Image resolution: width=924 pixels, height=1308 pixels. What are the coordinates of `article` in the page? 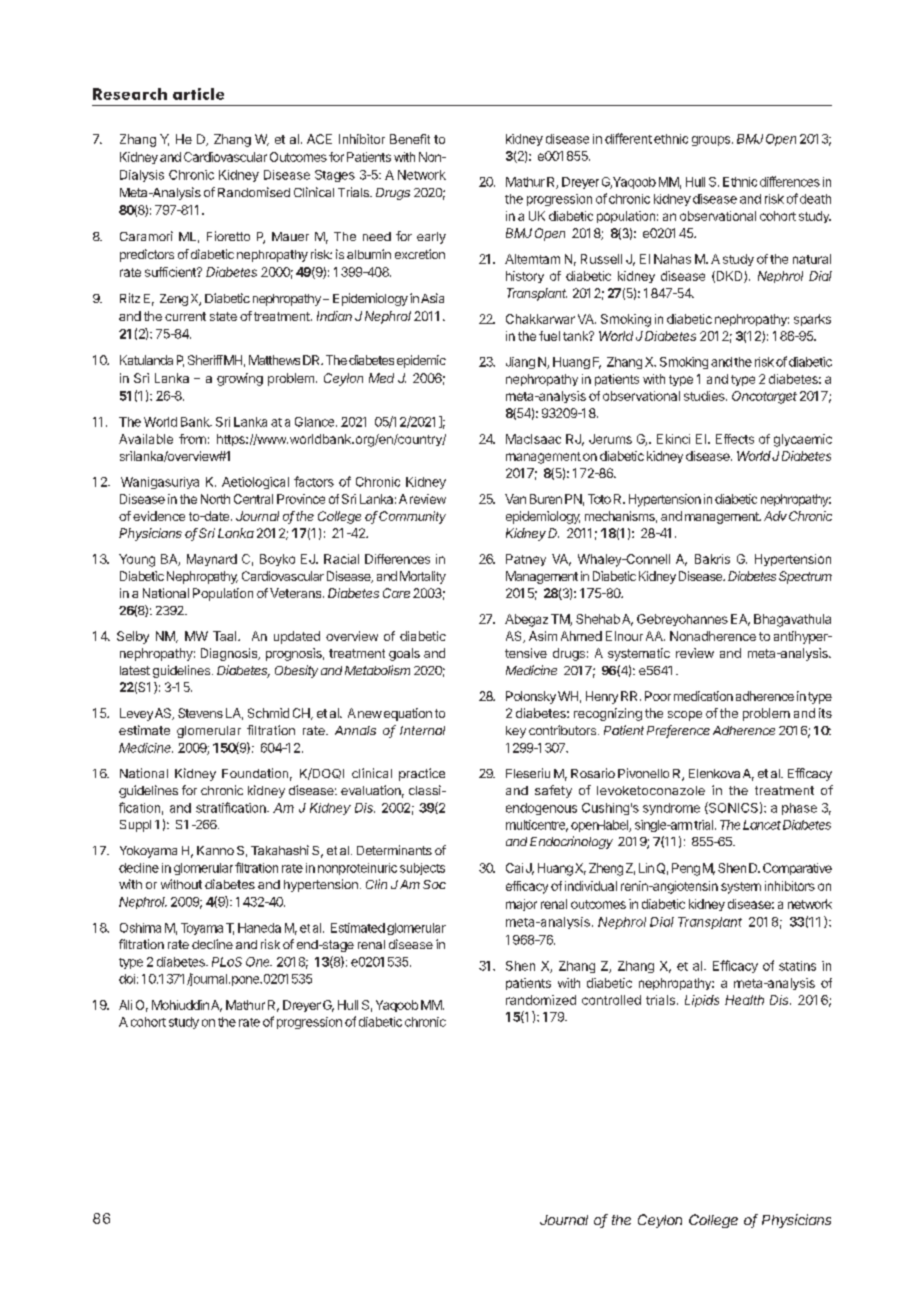 It's located at (198, 94).
